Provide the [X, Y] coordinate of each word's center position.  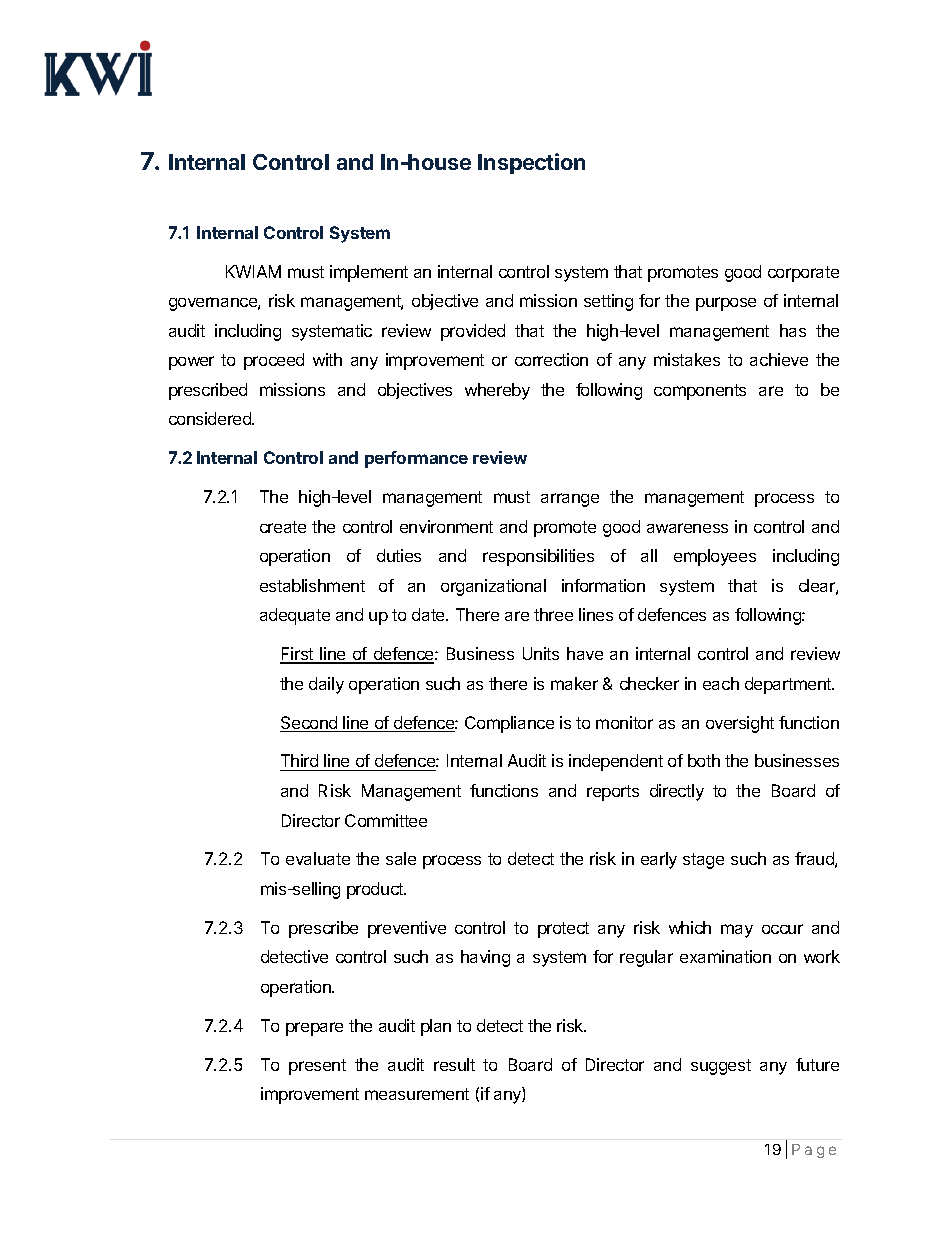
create [283, 527]
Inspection [531, 163]
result [454, 1064]
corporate [803, 274]
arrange [570, 500]
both [704, 760]
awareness [687, 528]
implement [369, 273]
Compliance [509, 724]
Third [300, 762]
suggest [721, 1067]
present [317, 1067]
